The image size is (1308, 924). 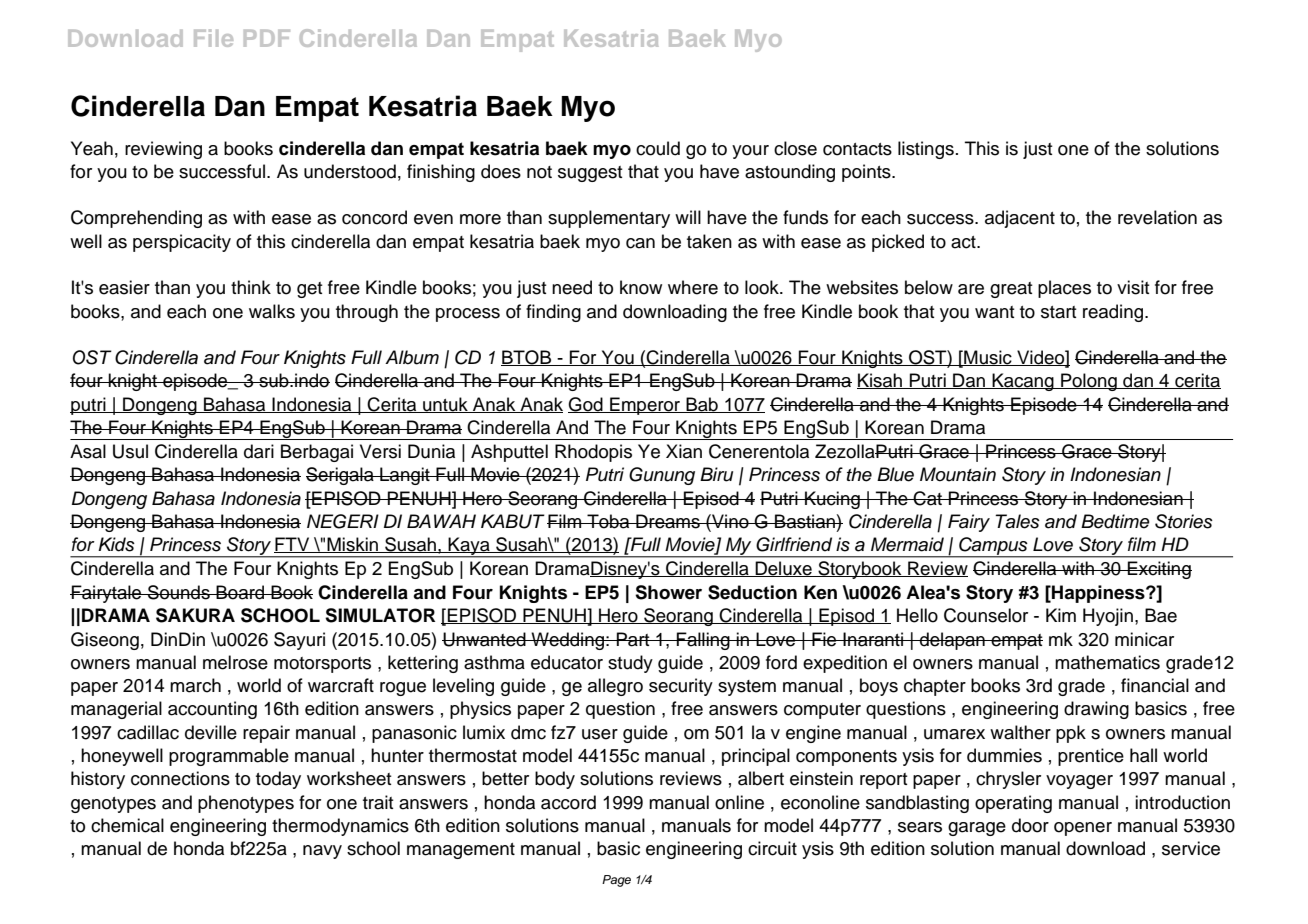 What do you see at coordinates (259, 451) in the screenshot?
I see `dari` at bounding box center [259, 451].
